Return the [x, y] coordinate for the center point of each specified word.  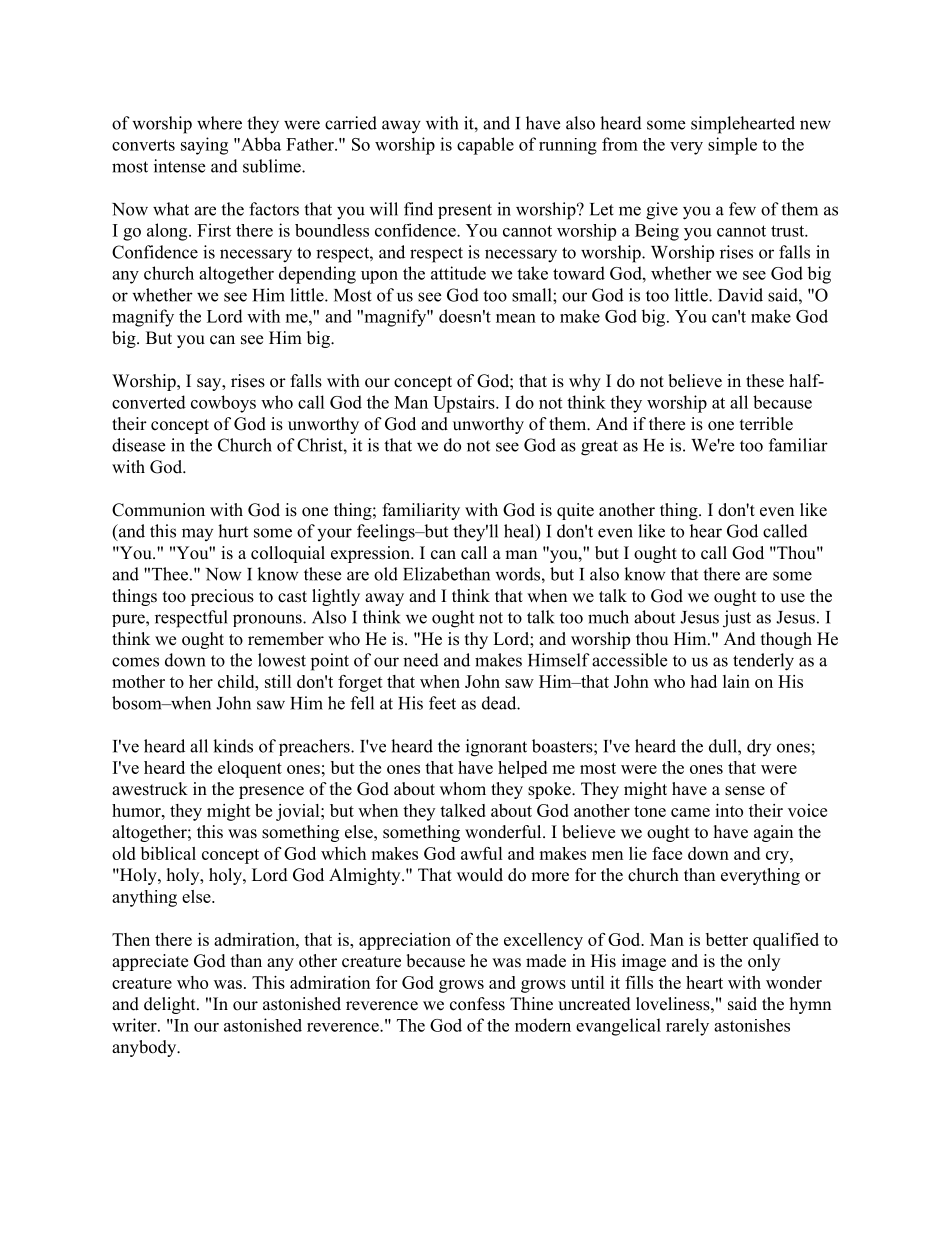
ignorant [496, 748]
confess [477, 1004]
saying [204, 146]
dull [724, 746]
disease [138, 445]
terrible [766, 424]
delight [171, 1005]
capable [485, 146]
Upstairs [465, 404]
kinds [233, 746]
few [742, 209]
